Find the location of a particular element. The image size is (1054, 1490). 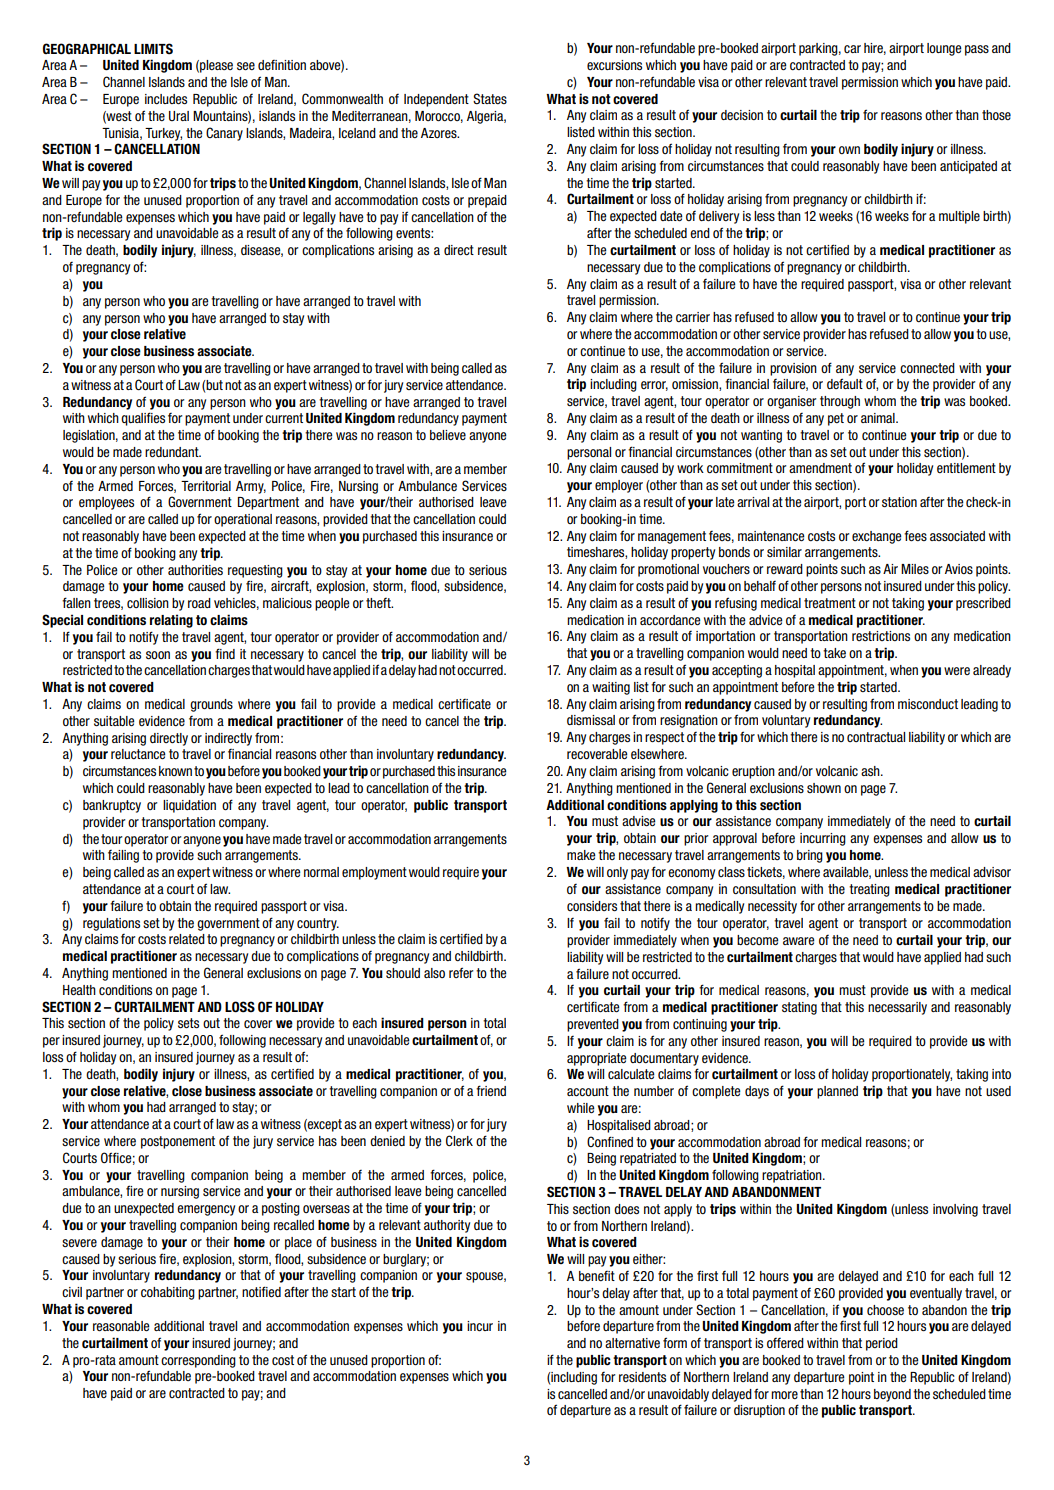

believe is located at coordinates (448, 435).
